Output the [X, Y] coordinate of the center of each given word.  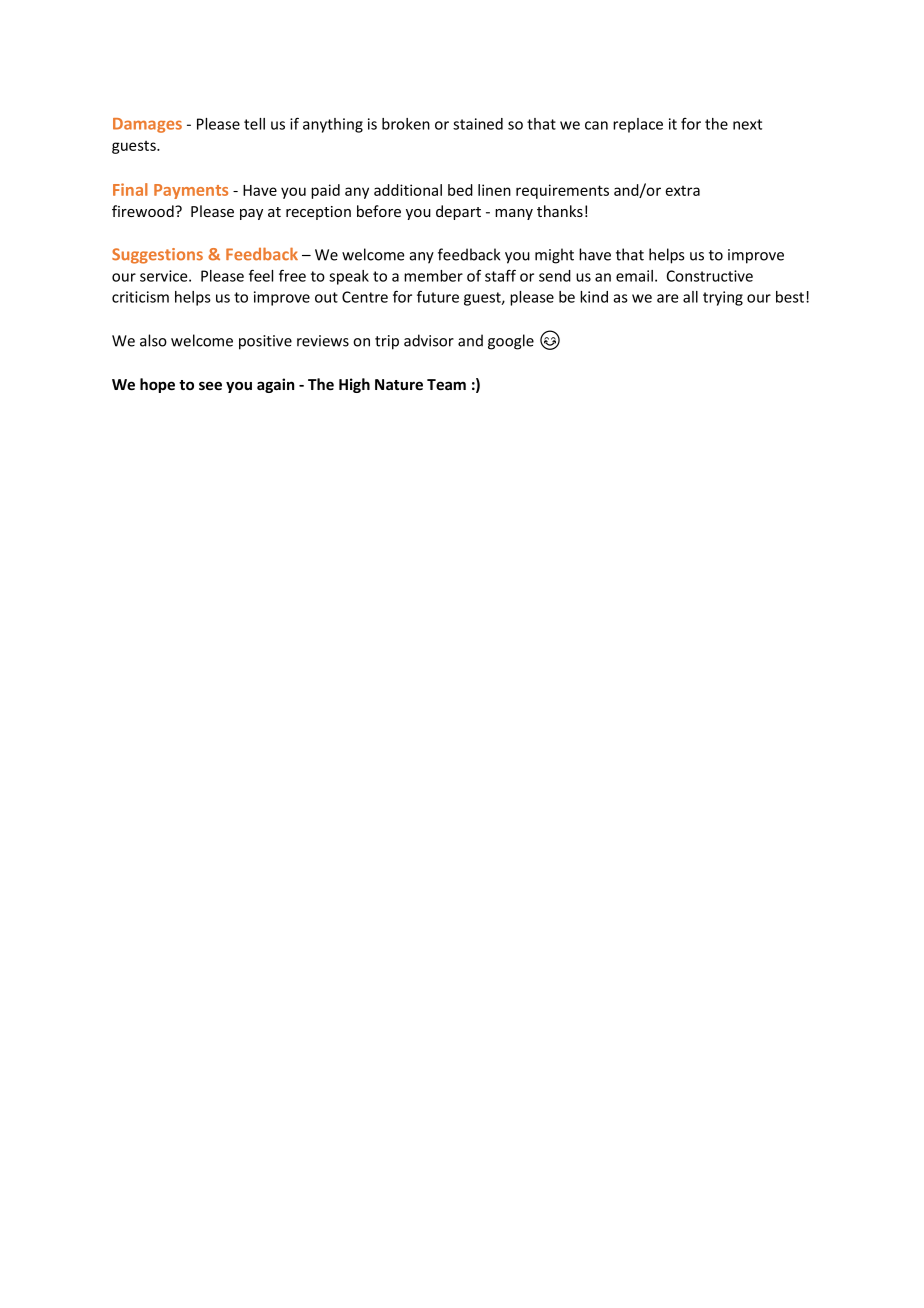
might [554, 256]
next [747, 124]
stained [478, 124]
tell [254, 124]
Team [446, 384]
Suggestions [157, 256]
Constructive [710, 276]
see [210, 385]
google [511, 342]
